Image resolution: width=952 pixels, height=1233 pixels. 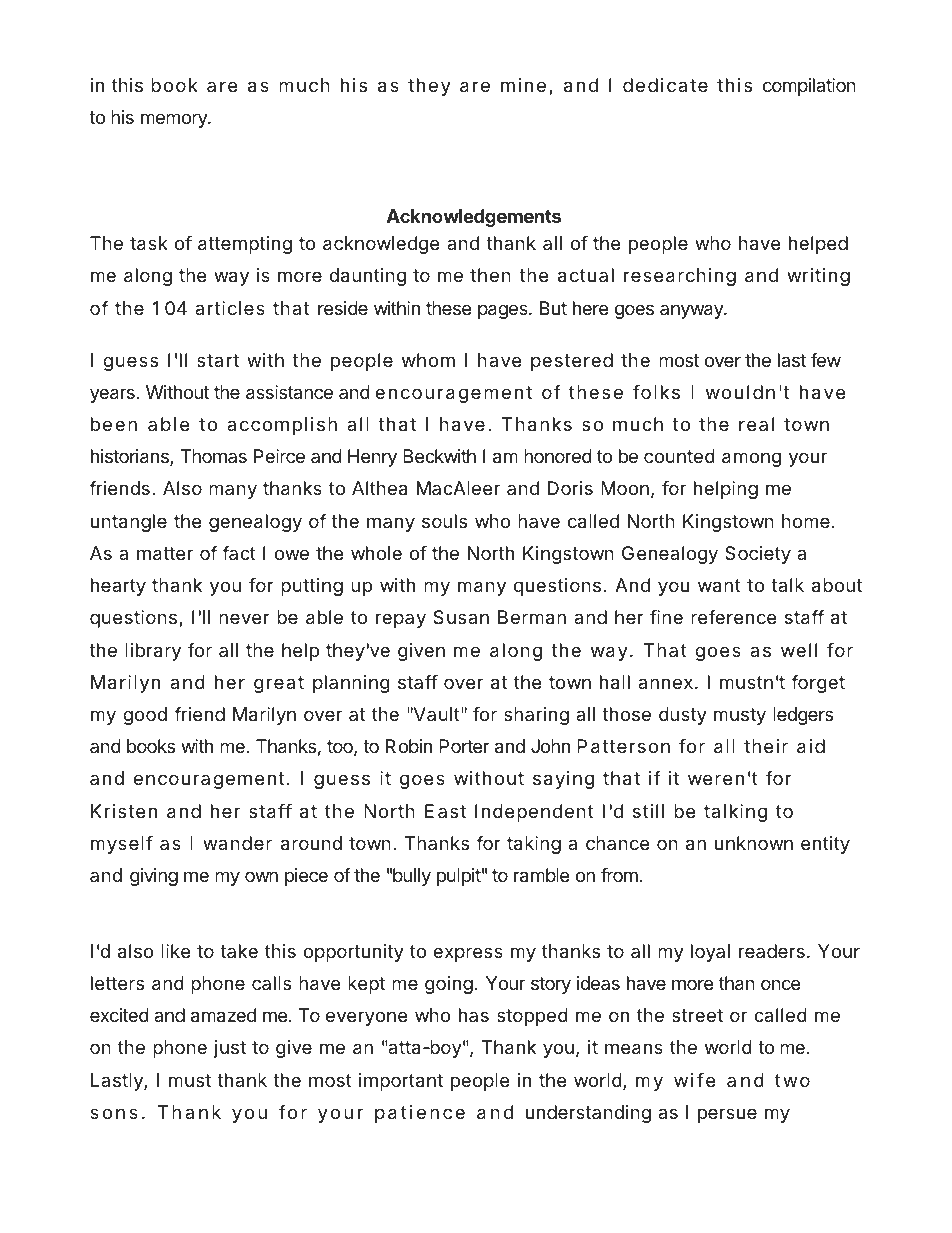 What do you see at coordinates (459, 877) in the screenshot?
I see `pulpit` at bounding box center [459, 877].
